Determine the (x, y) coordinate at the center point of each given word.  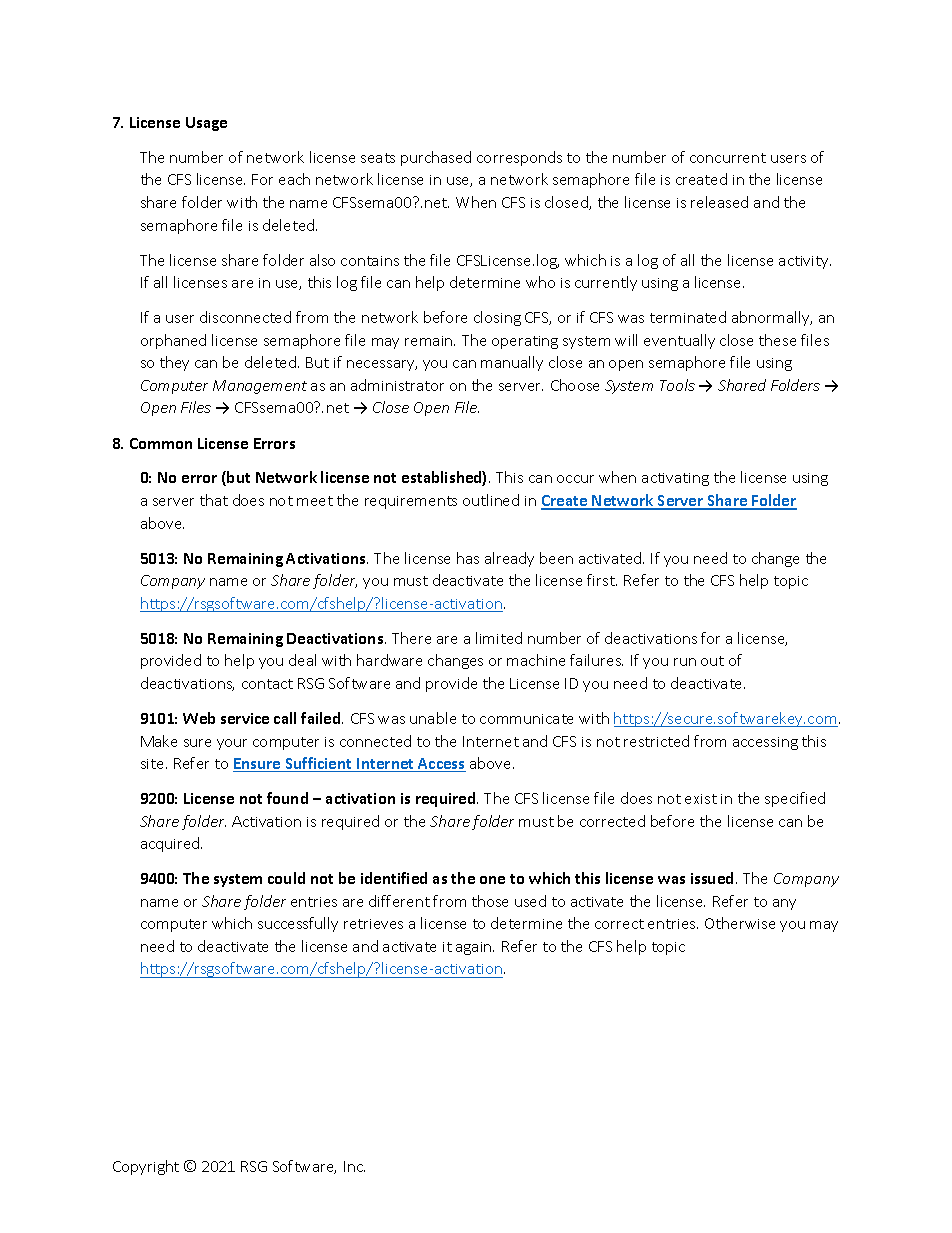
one (492, 880)
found (287, 798)
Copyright (146, 1167)
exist (701, 799)
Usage (206, 124)
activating (675, 479)
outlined (491, 500)
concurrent (728, 158)
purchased (436, 158)
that (214, 500)
